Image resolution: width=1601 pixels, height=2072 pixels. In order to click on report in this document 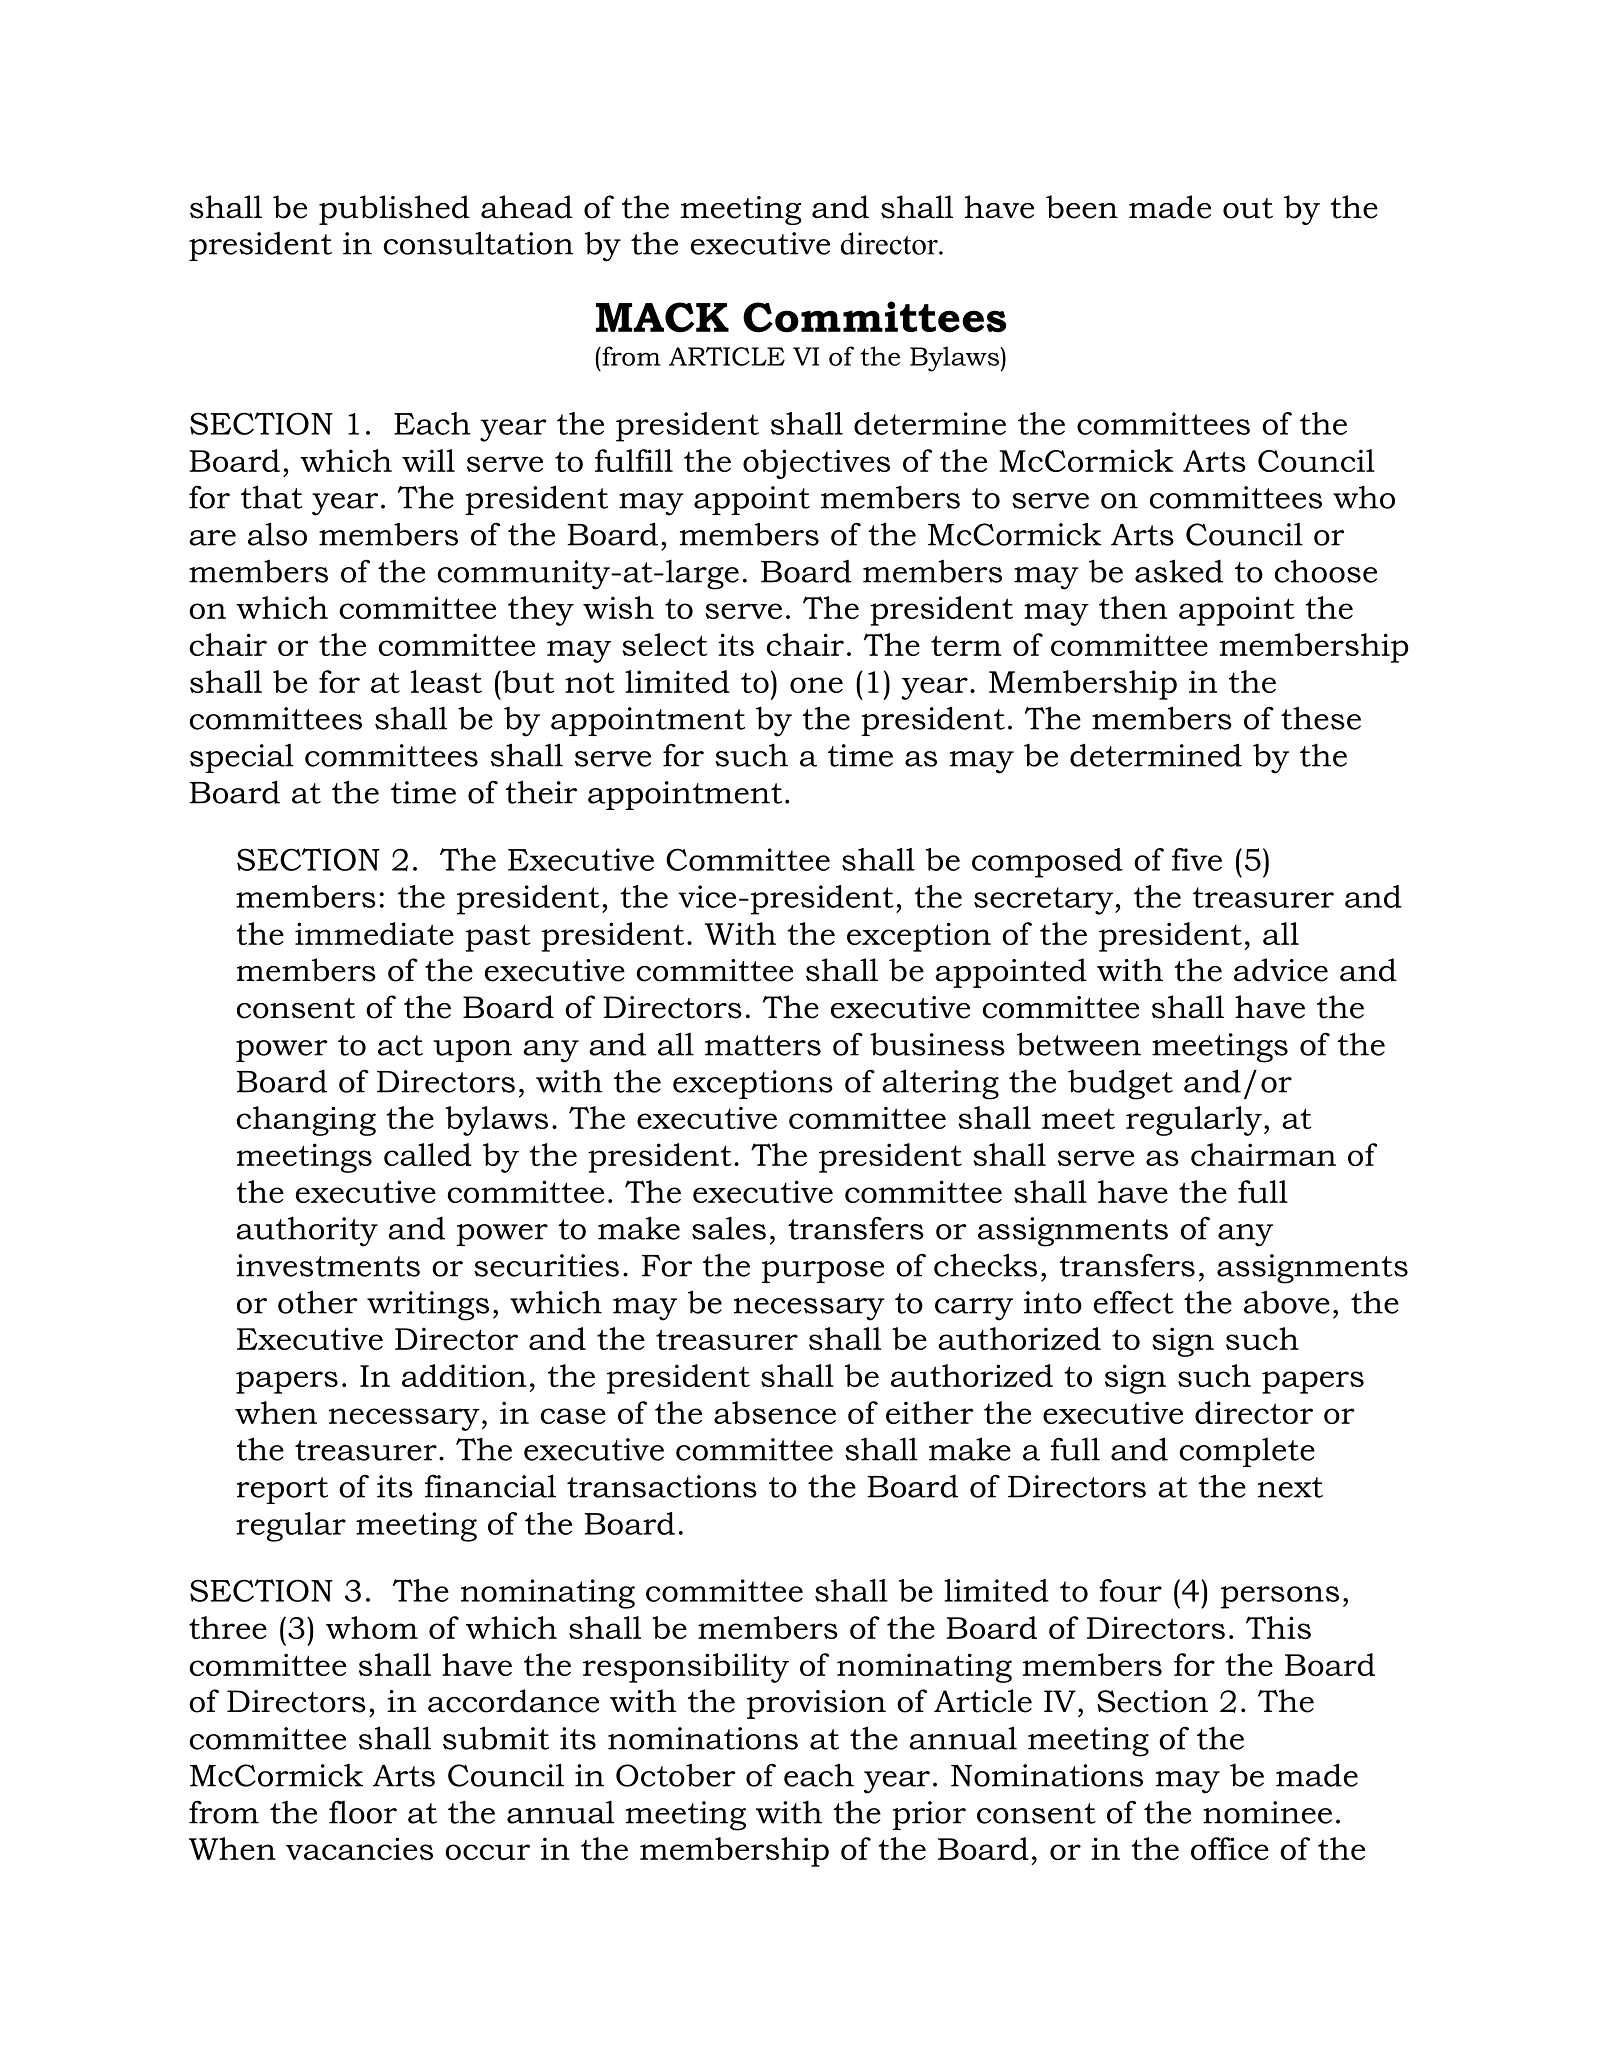, I will do `click(282, 1490)`.
